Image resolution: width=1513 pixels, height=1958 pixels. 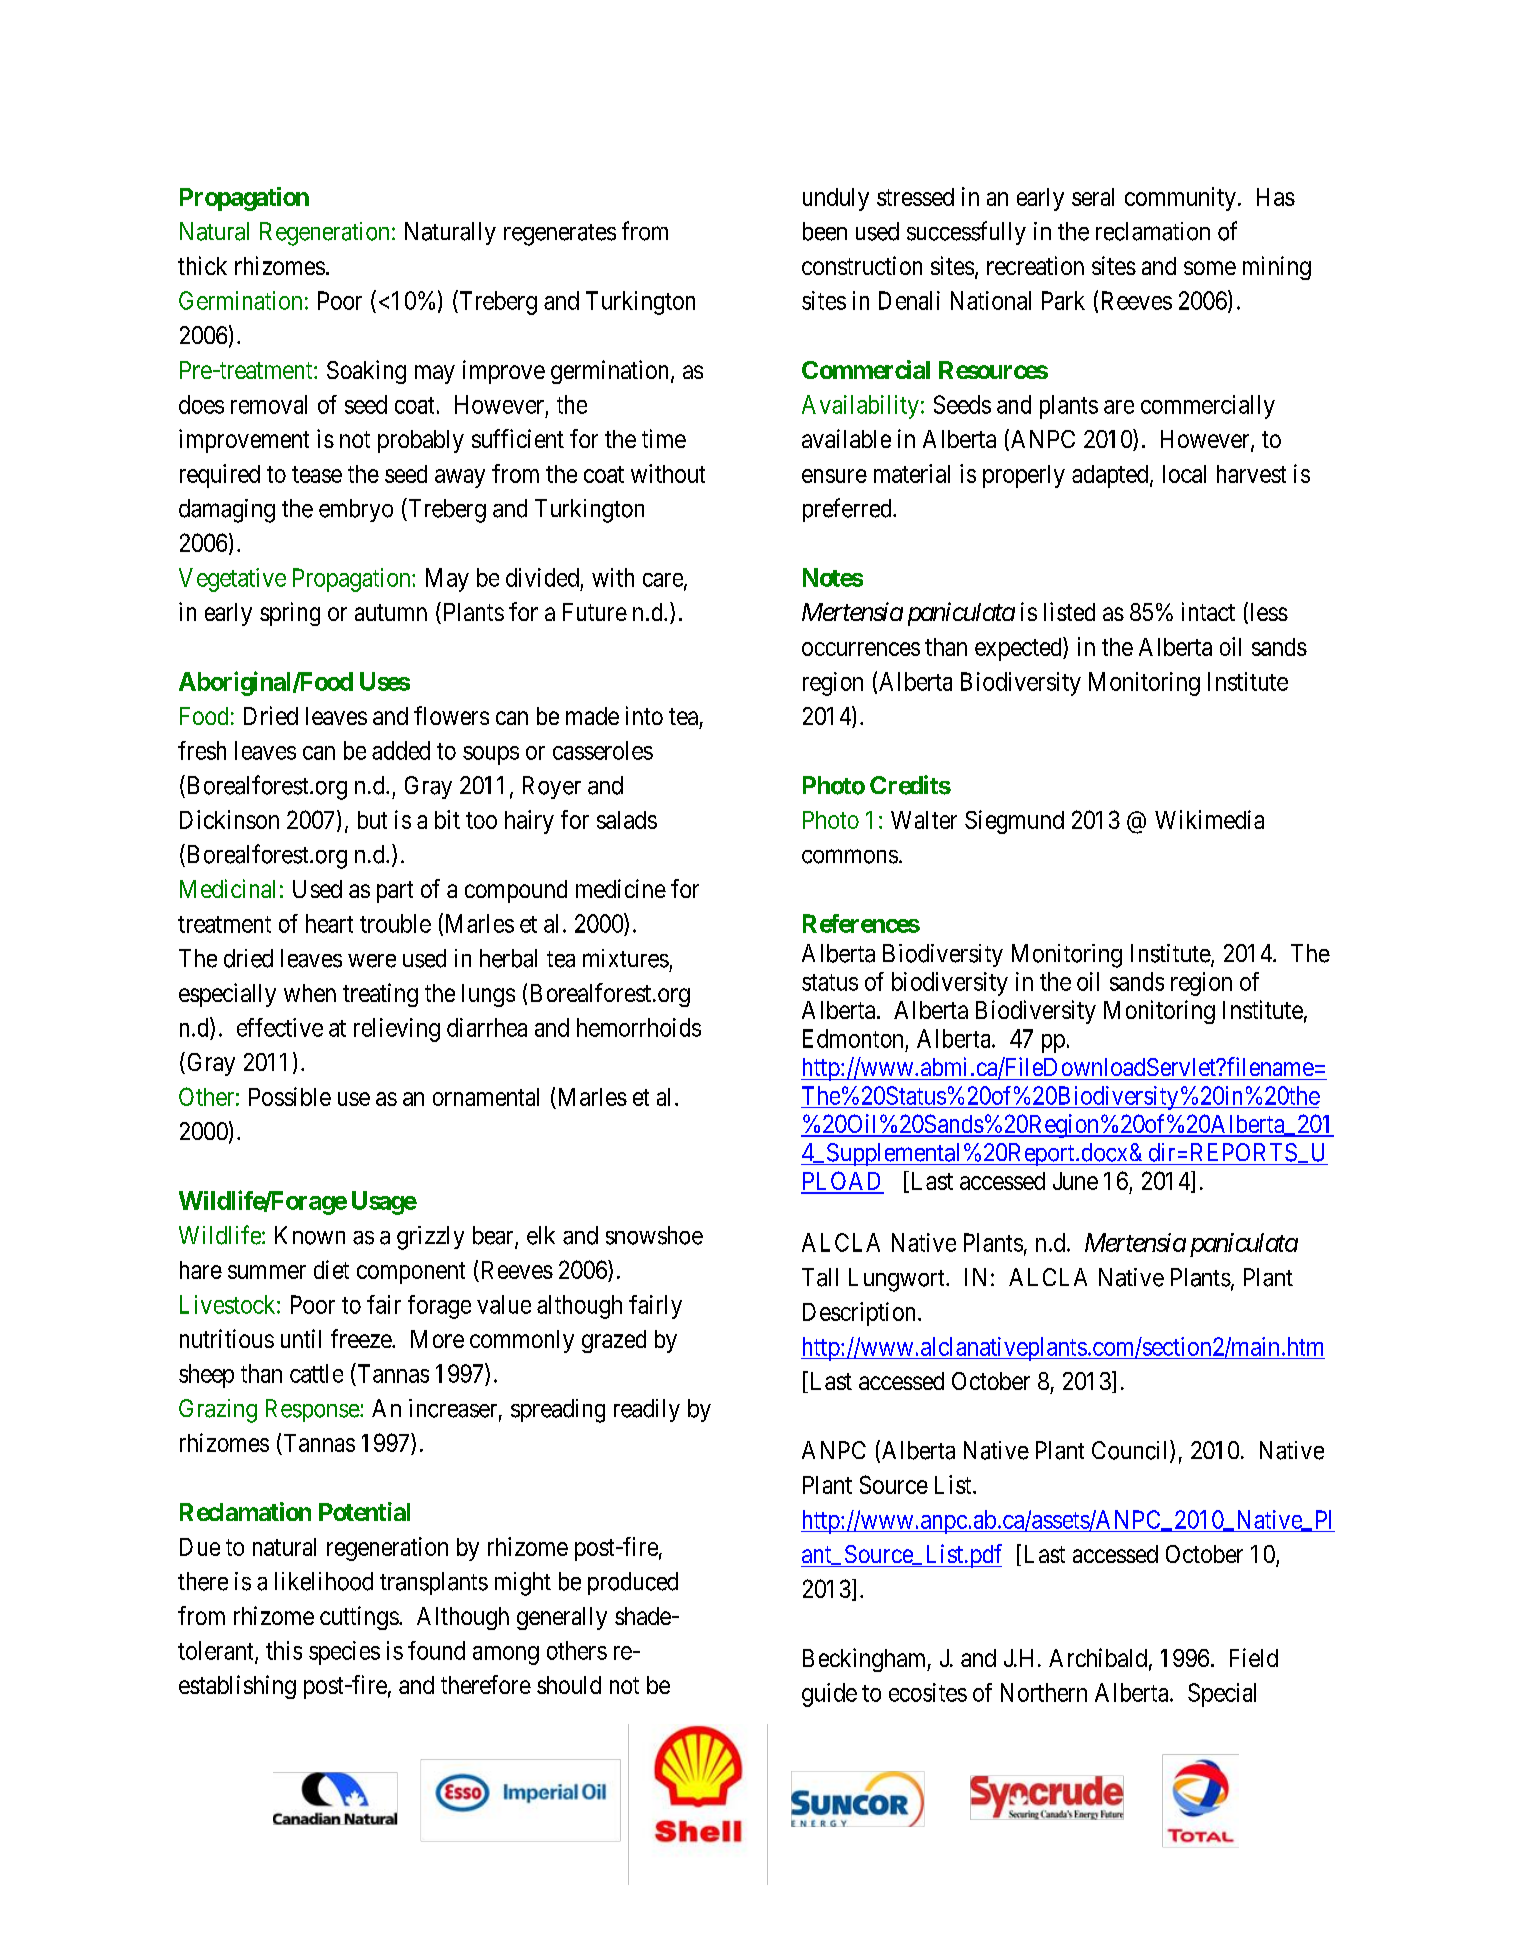 What do you see at coordinates (344, 1653) in the document?
I see `species` at bounding box center [344, 1653].
